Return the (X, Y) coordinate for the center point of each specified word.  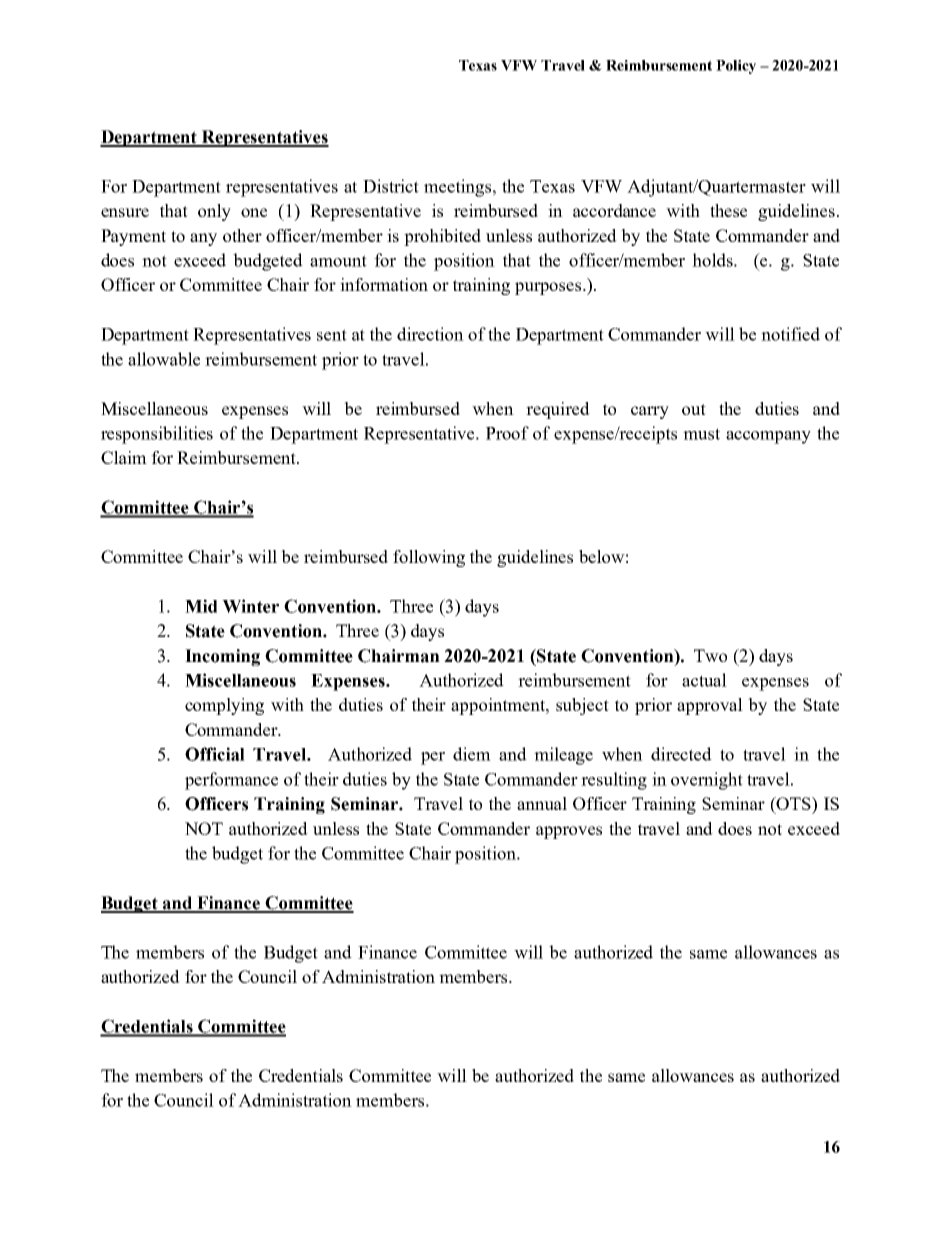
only (214, 212)
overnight (707, 781)
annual (542, 803)
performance (231, 781)
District (391, 186)
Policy (736, 67)
